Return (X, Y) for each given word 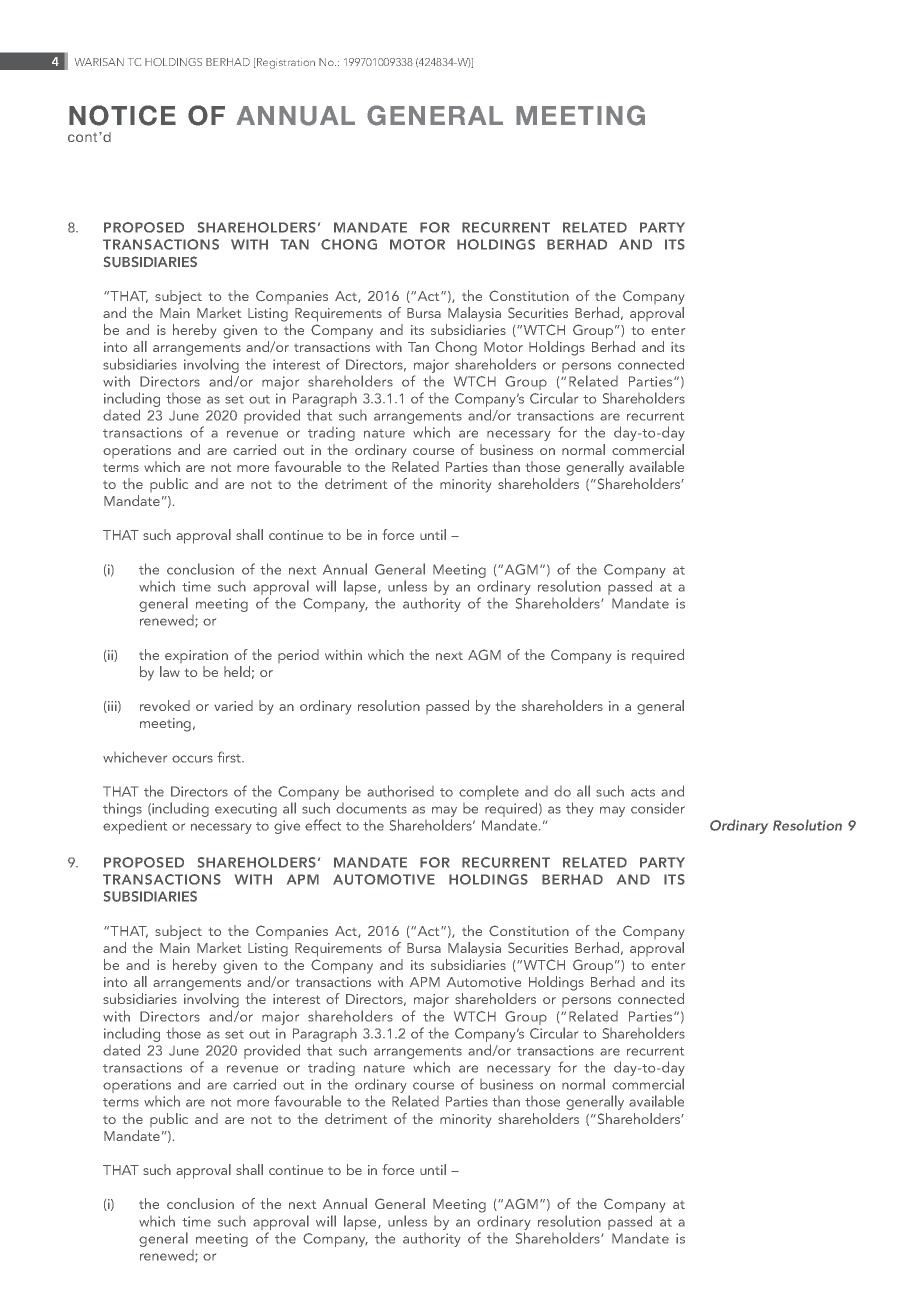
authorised (400, 791)
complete (489, 792)
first (230, 757)
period (298, 656)
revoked (165, 705)
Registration (285, 63)
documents (371, 808)
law (170, 671)
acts (643, 792)
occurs (192, 759)
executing (246, 810)
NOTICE (122, 115)
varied (233, 705)
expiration (196, 656)
